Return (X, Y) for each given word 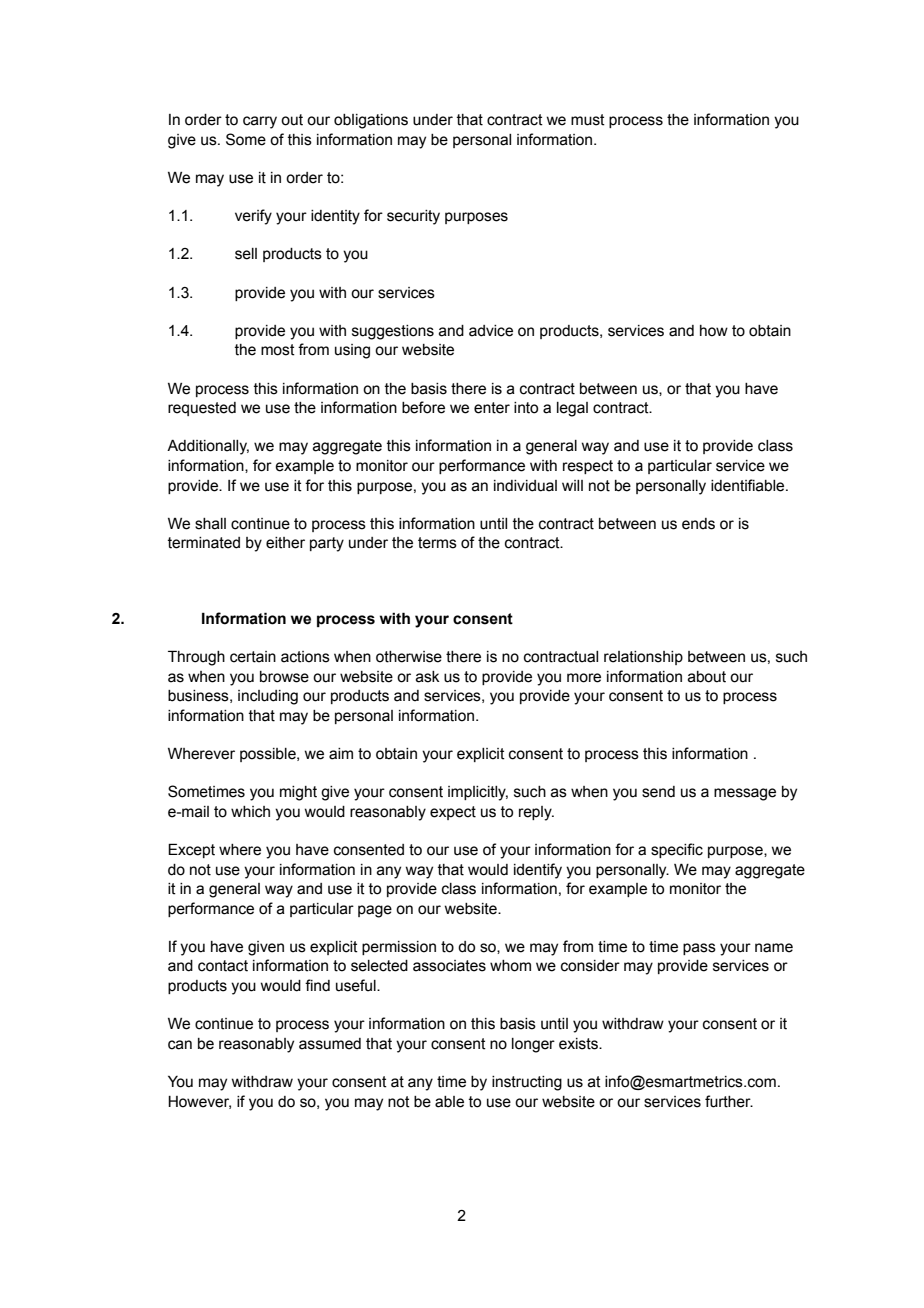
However (199, 1102)
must (588, 120)
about (707, 677)
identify (538, 871)
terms (437, 543)
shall (210, 524)
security (413, 217)
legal (572, 409)
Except (191, 850)
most (278, 350)
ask (428, 677)
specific (677, 850)
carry (260, 122)
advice (491, 331)
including (268, 697)
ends (698, 524)
